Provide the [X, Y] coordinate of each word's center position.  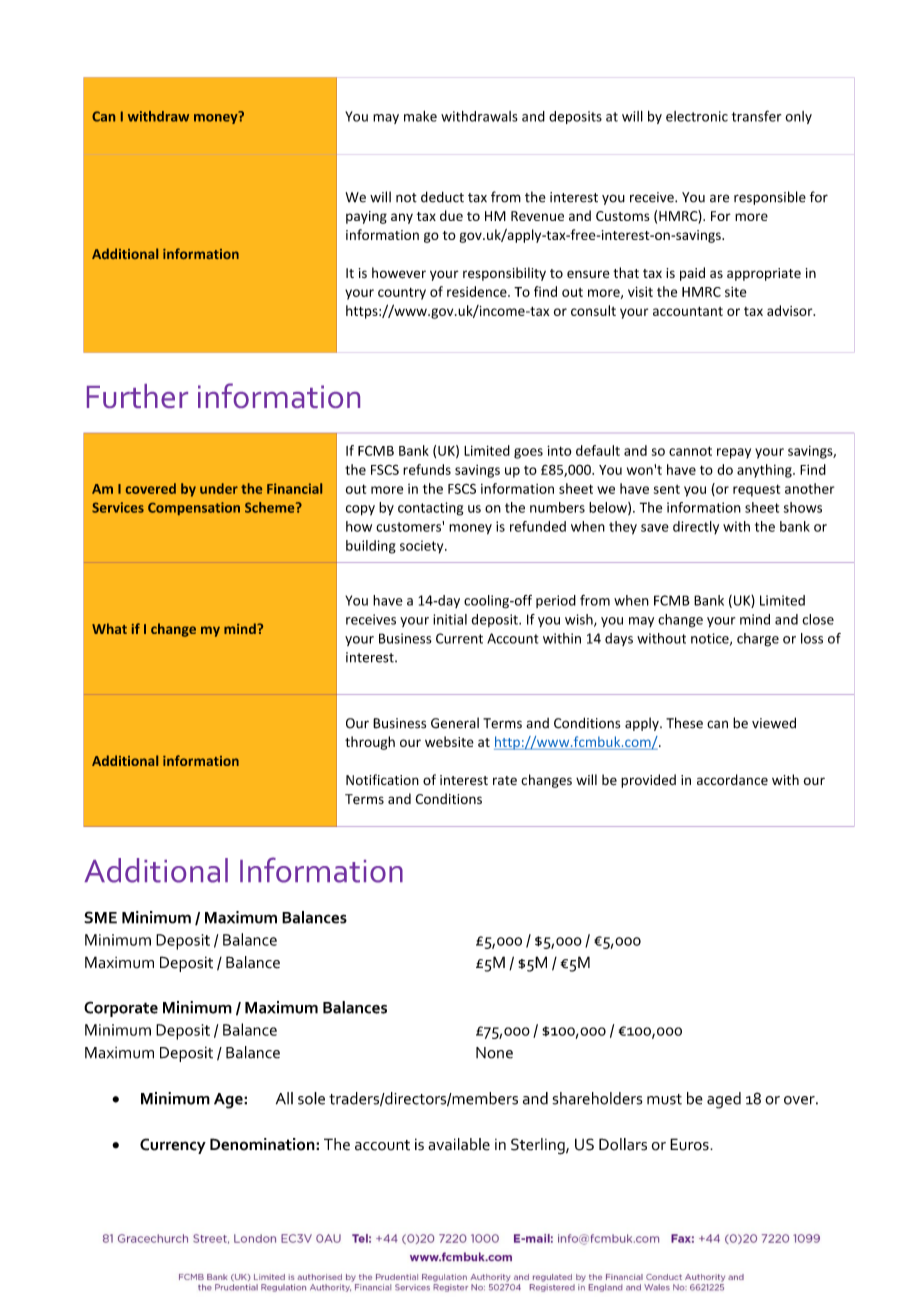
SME [100, 917]
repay [734, 453]
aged [724, 1100]
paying [366, 217]
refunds [427, 469]
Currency [173, 1146]
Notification [382, 779]
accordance [732, 779]
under [219, 488]
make [420, 116]
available [459, 1144]
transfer [756, 116]
